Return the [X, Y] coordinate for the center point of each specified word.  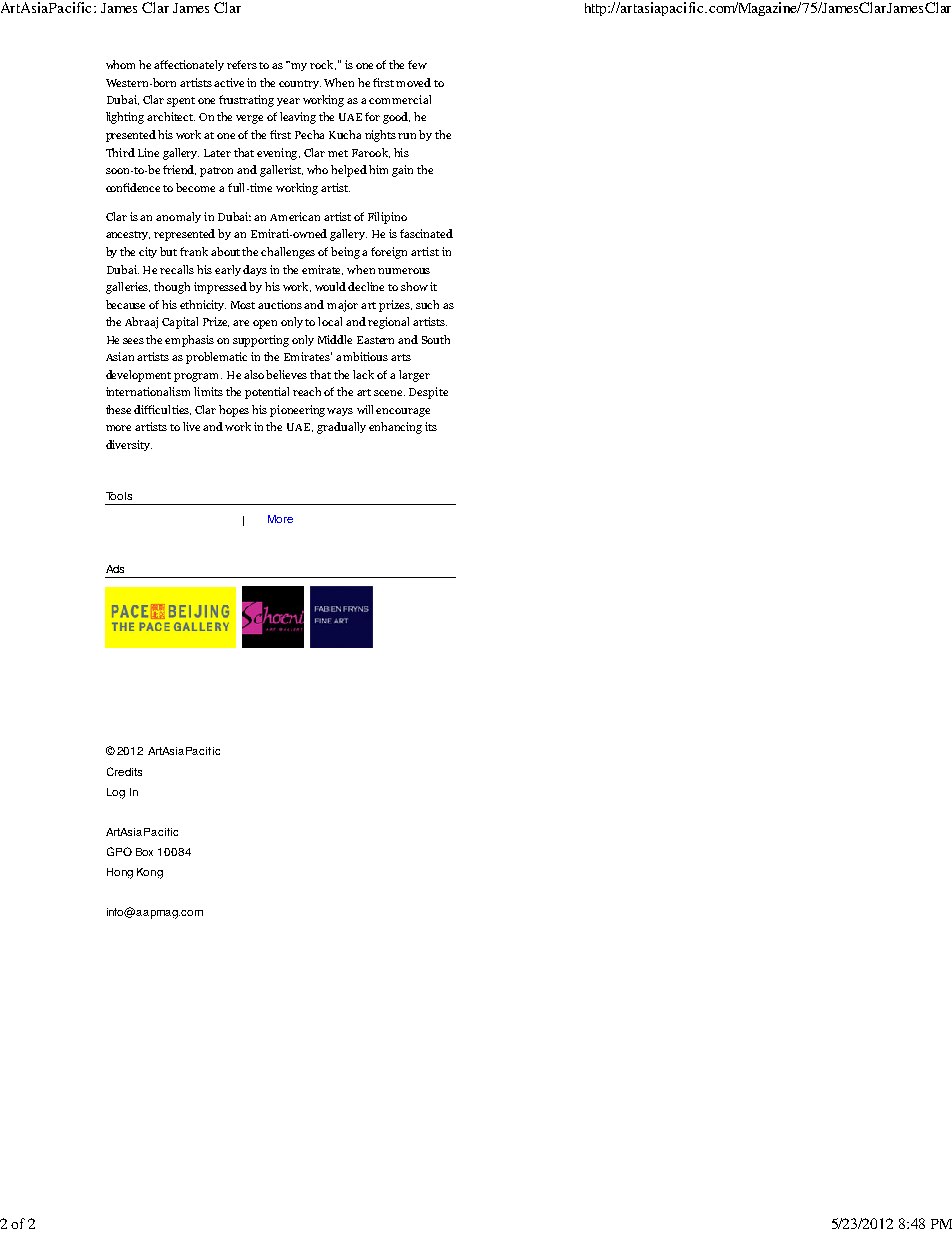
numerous [404, 271]
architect [171, 116]
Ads [115, 569]
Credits [124, 771]
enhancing [395, 428]
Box [144, 852]
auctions [280, 304]
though [172, 288]
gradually [341, 428]
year [288, 102]
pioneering [297, 411]
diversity [129, 445]
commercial [400, 99]
